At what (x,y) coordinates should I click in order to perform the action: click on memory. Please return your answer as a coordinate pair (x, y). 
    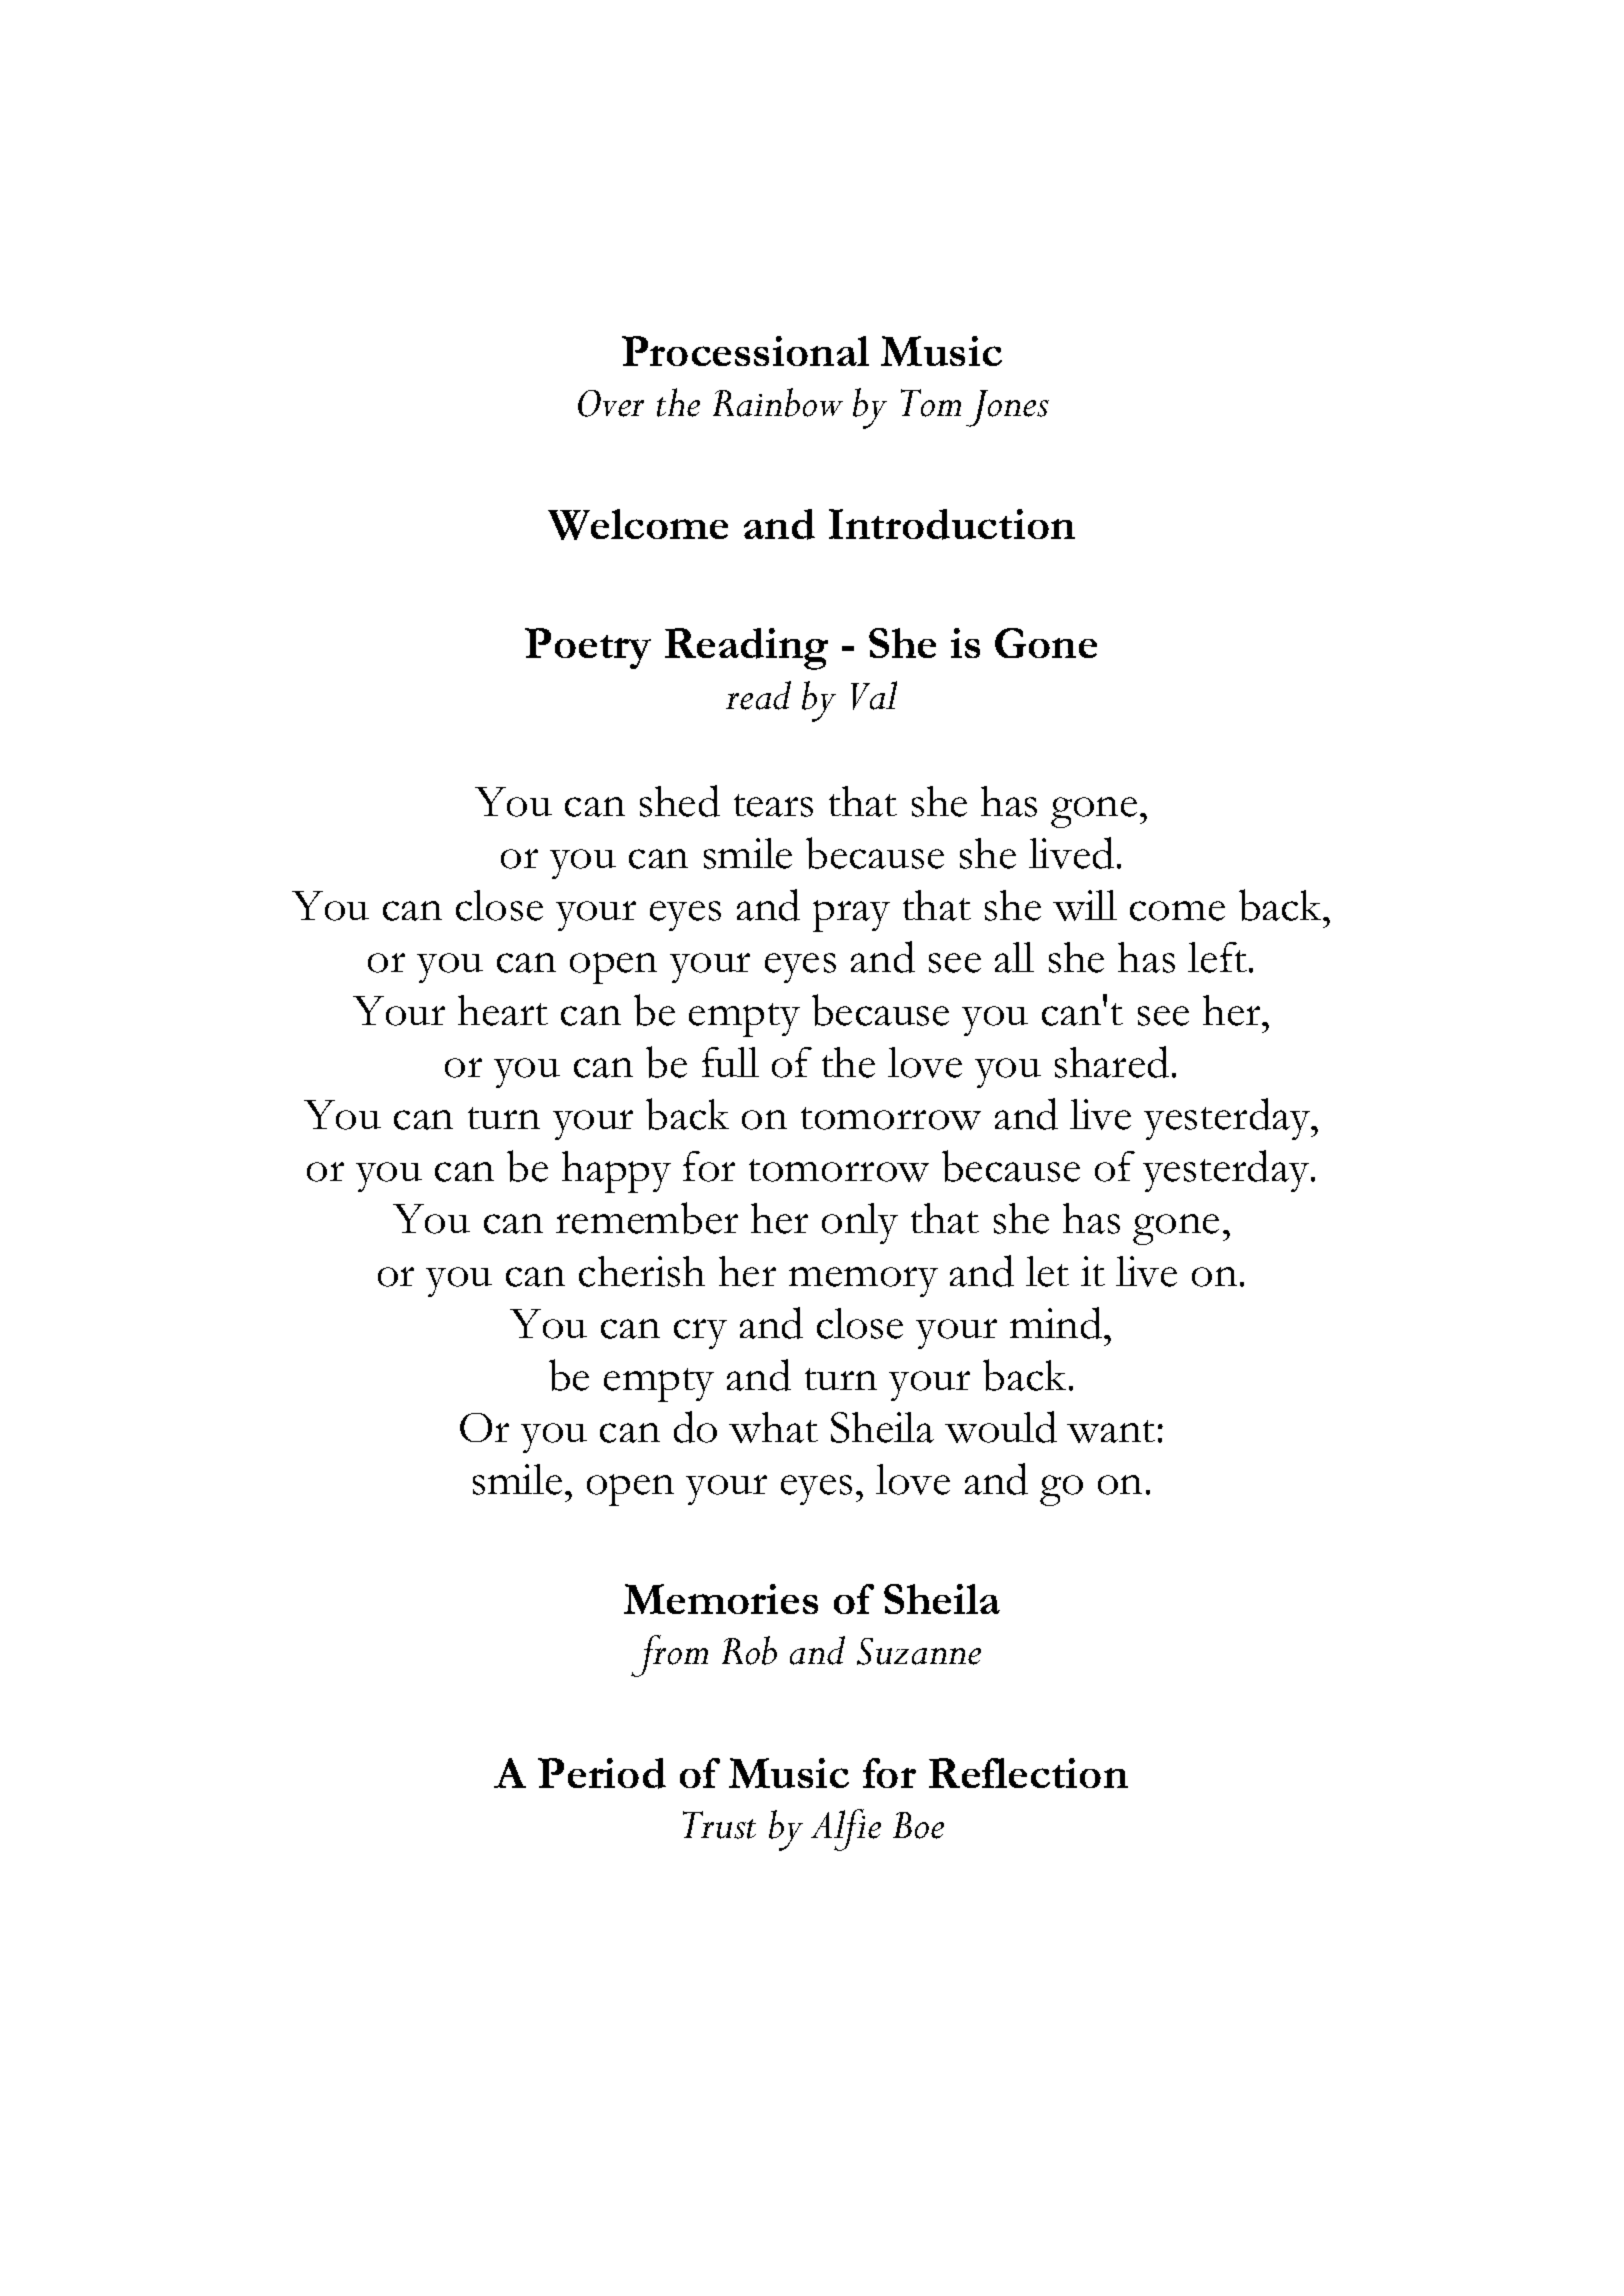
    Looking at the image, I should click on (863, 1282).
